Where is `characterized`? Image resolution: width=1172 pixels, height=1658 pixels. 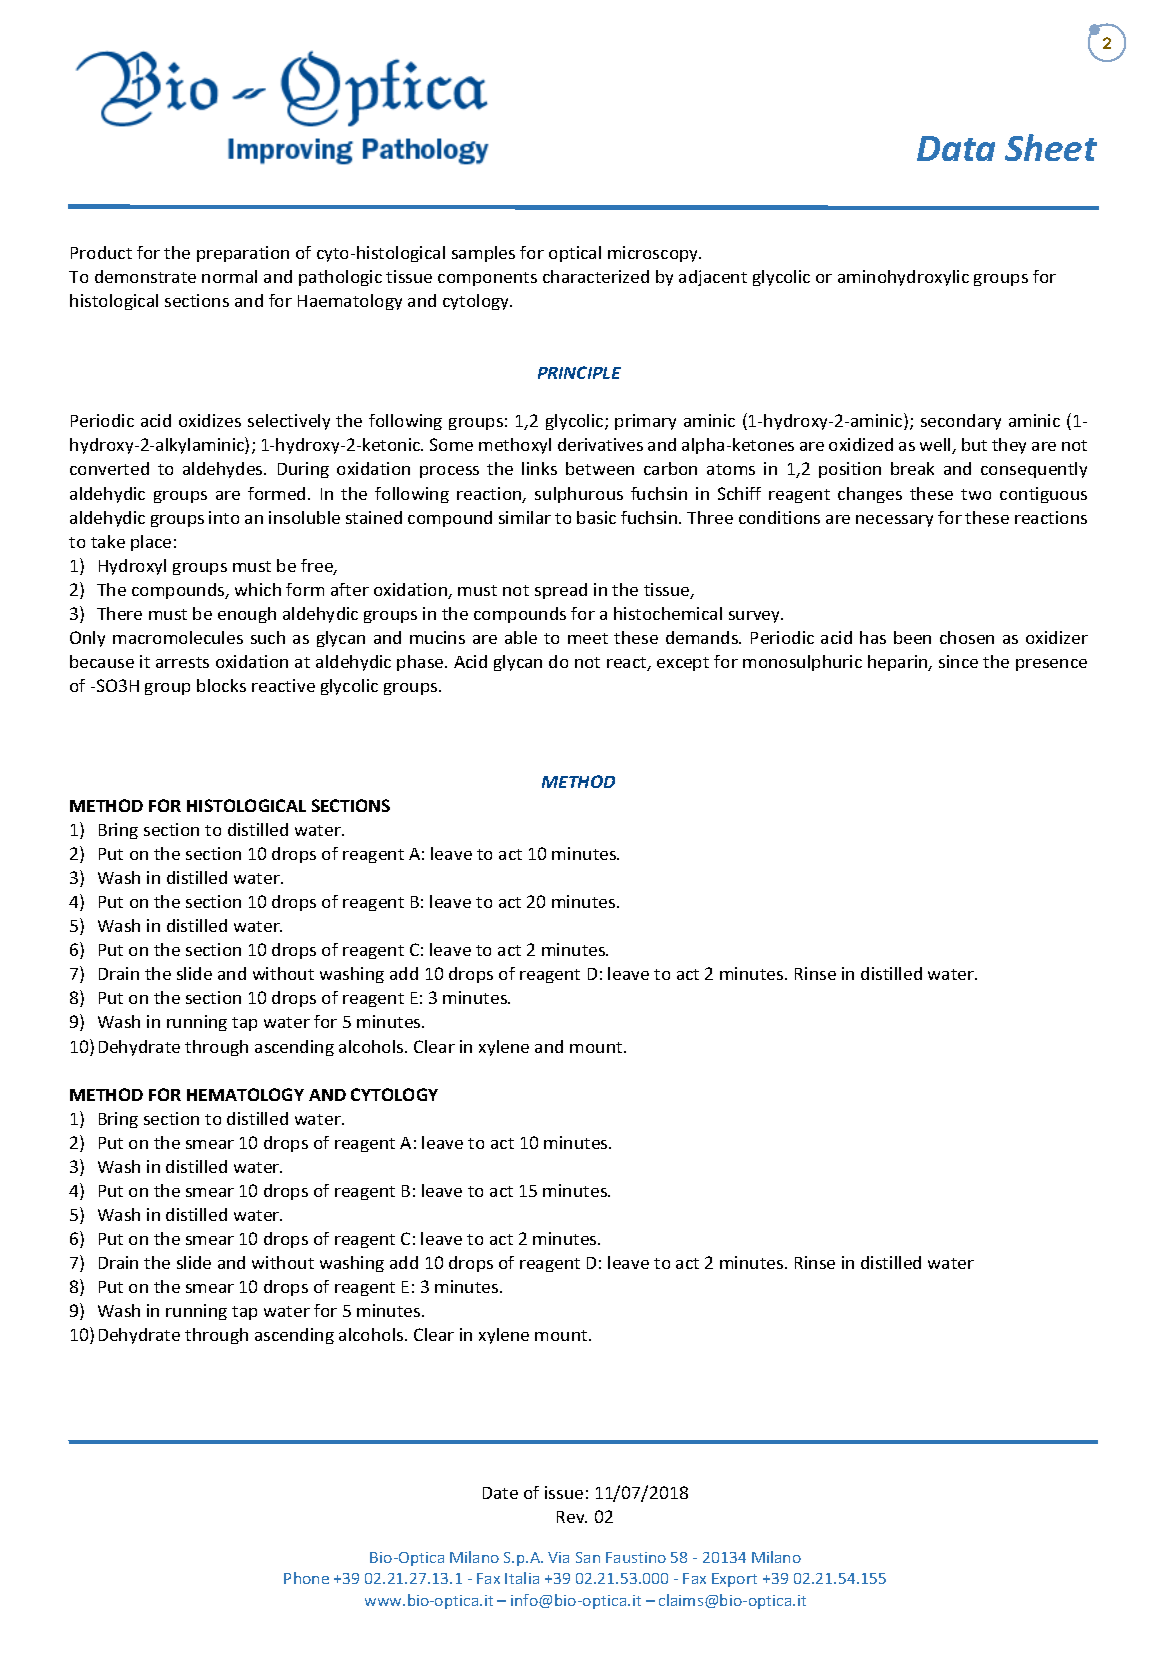 characterized is located at coordinates (596, 276).
